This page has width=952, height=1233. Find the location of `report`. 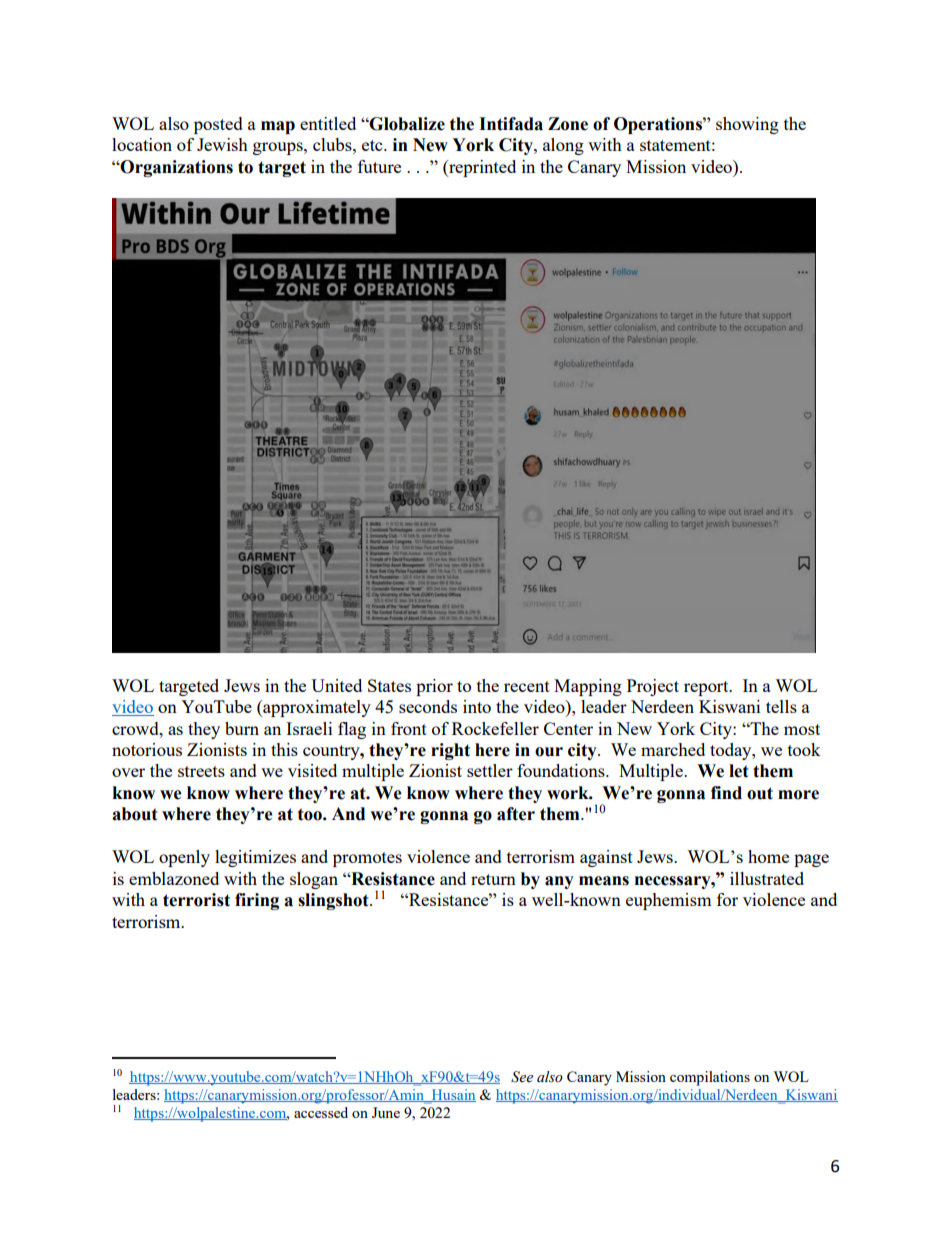

report is located at coordinates (707, 688).
